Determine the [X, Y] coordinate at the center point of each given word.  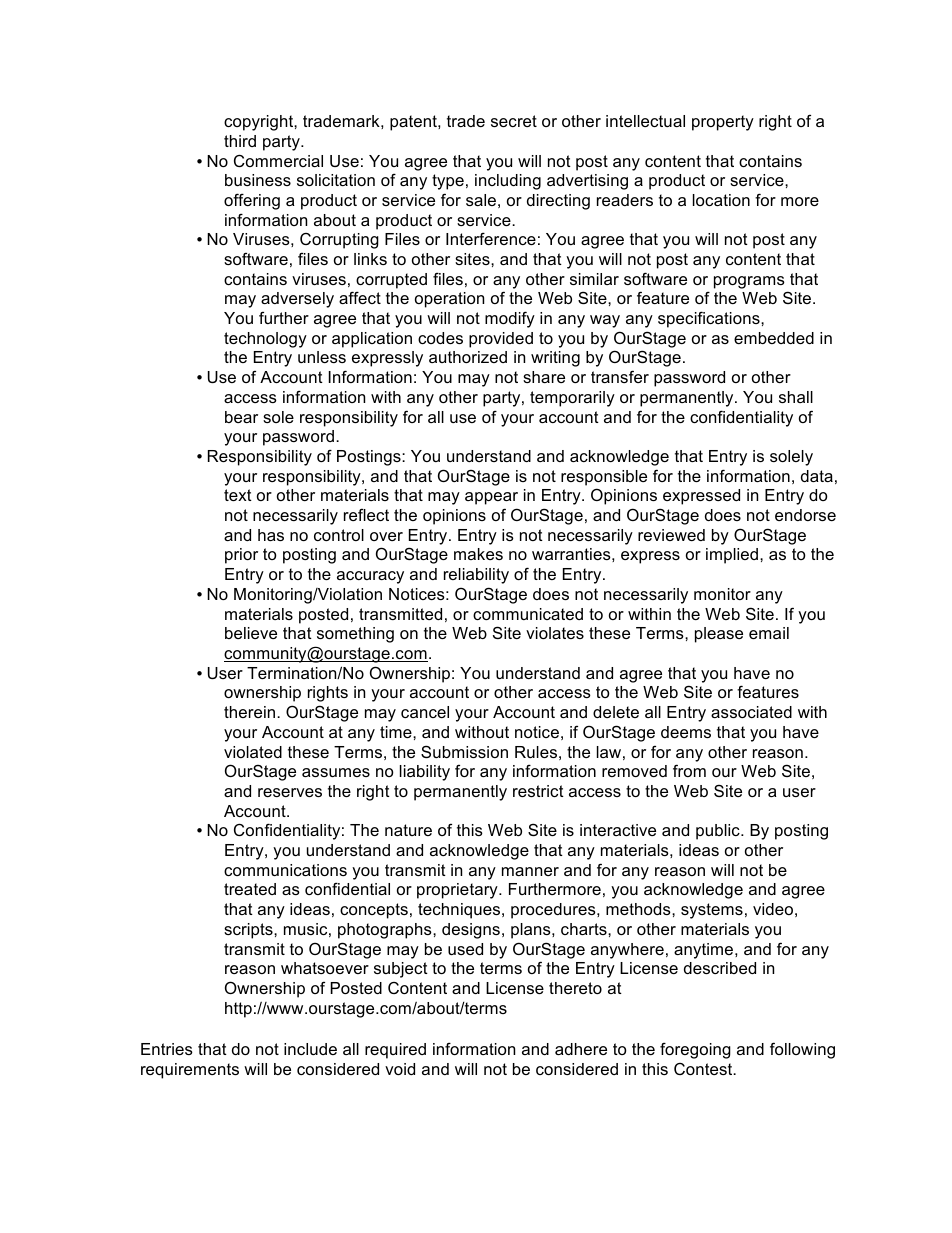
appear [491, 498]
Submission [464, 751]
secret [514, 121]
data [817, 476]
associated [751, 712]
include [310, 1049]
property [723, 123]
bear [241, 417]
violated [253, 752]
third [240, 141]
